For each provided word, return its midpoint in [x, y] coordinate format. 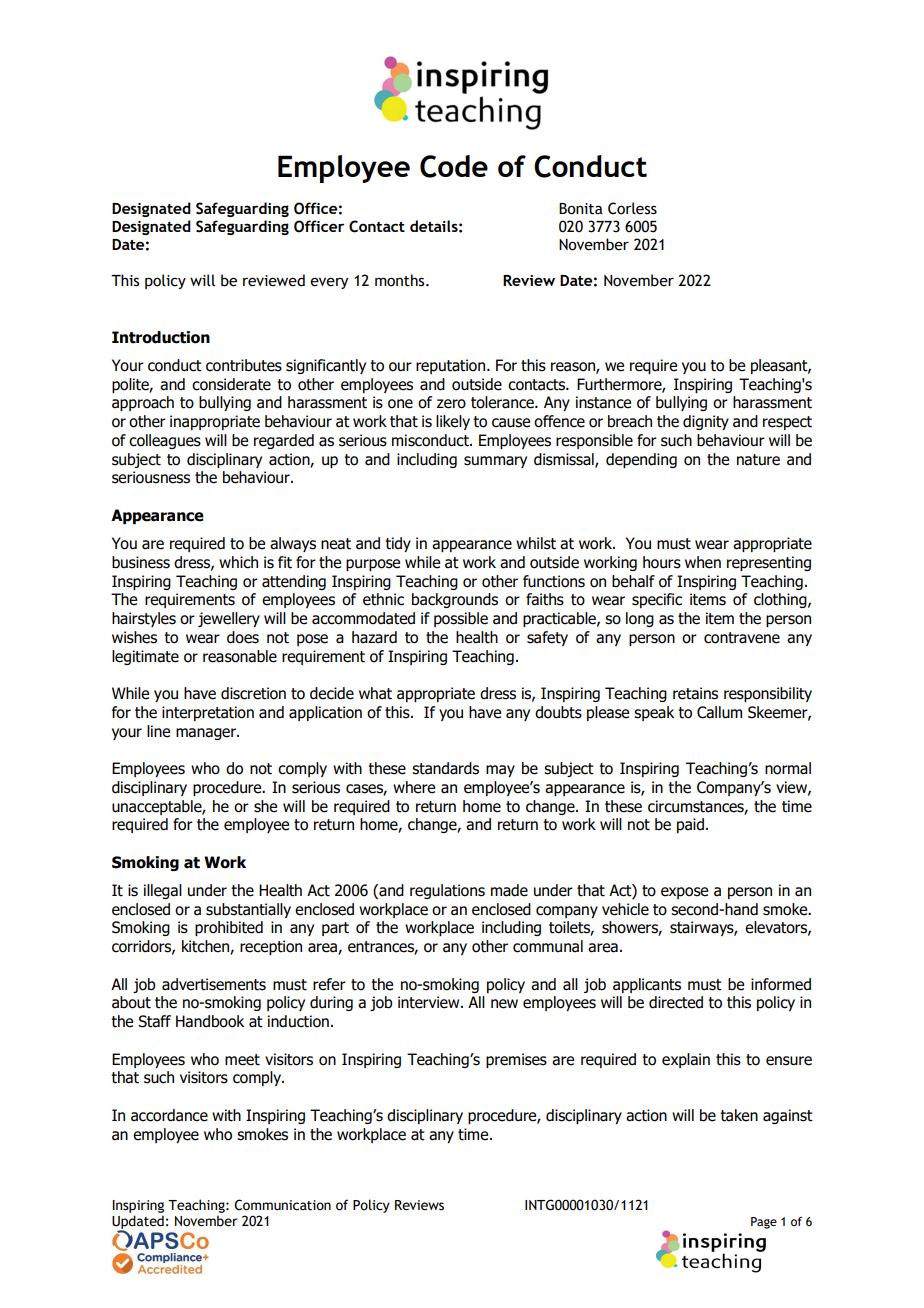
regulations [447, 891]
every [329, 283]
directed [676, 1002]
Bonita [580, 209]
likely [453, 422]
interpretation [208, 713]
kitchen [206, 947]
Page [764, 1223]
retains [695, 693]
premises [516, 1060]
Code [454, 166]
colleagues [165, 441]
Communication [282, 1205]
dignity [706, 422]
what [375, 693]
